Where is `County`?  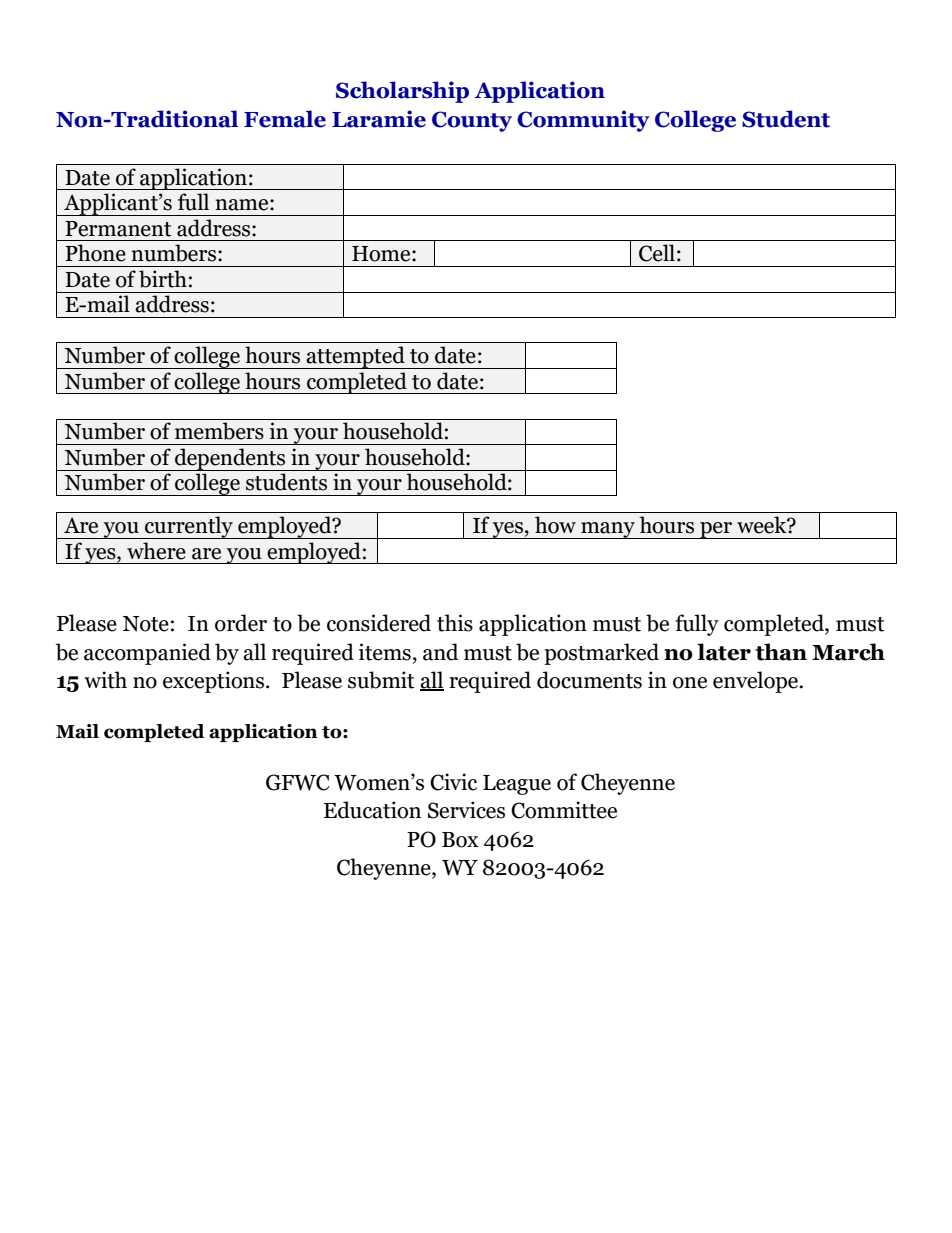
County is located at coordinates (472, 121).
